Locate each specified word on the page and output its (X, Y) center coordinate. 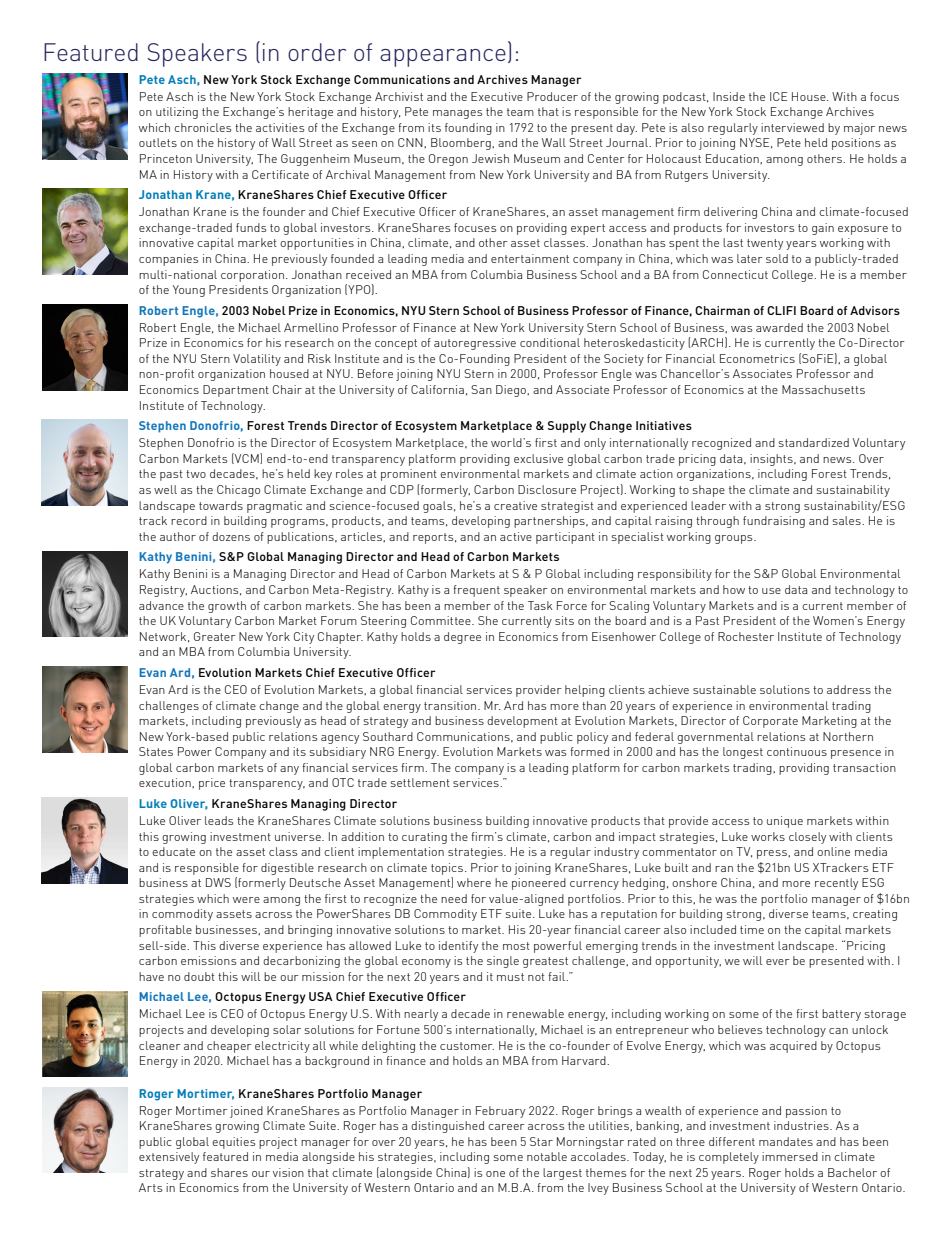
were (246, 900)
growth (227, 607)
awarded (779, 327)
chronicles (203, 127)
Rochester (746, 636)
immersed (790, 1156)
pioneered (539, 884)
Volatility (257, 360)
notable (547, 1156)
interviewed (792, 127)
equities (234, 1143)
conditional (550, 342)
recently (836, 884)
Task (540, 605)
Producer (552, 96)
